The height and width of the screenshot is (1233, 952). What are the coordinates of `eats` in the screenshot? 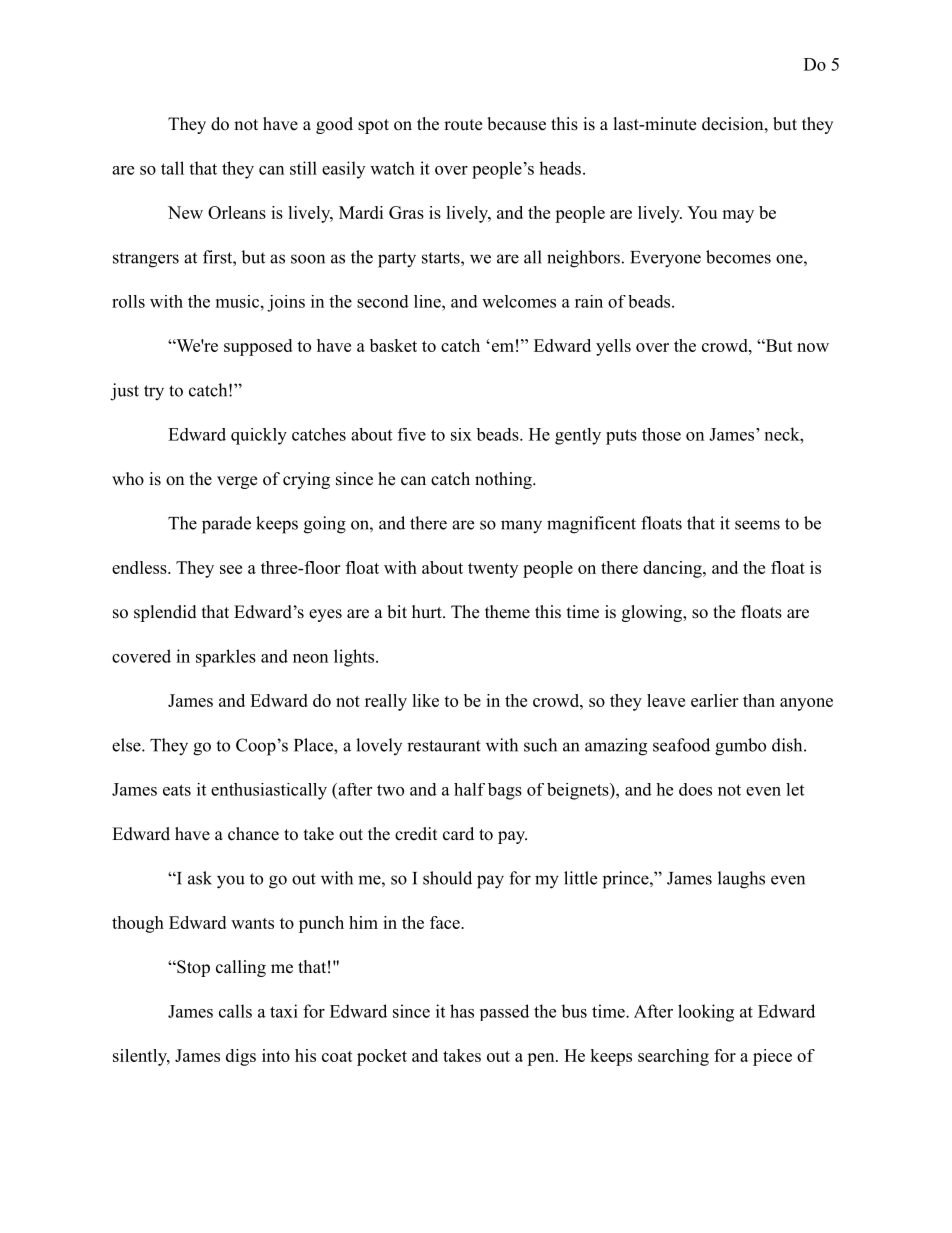 It's located at (177, 790).
